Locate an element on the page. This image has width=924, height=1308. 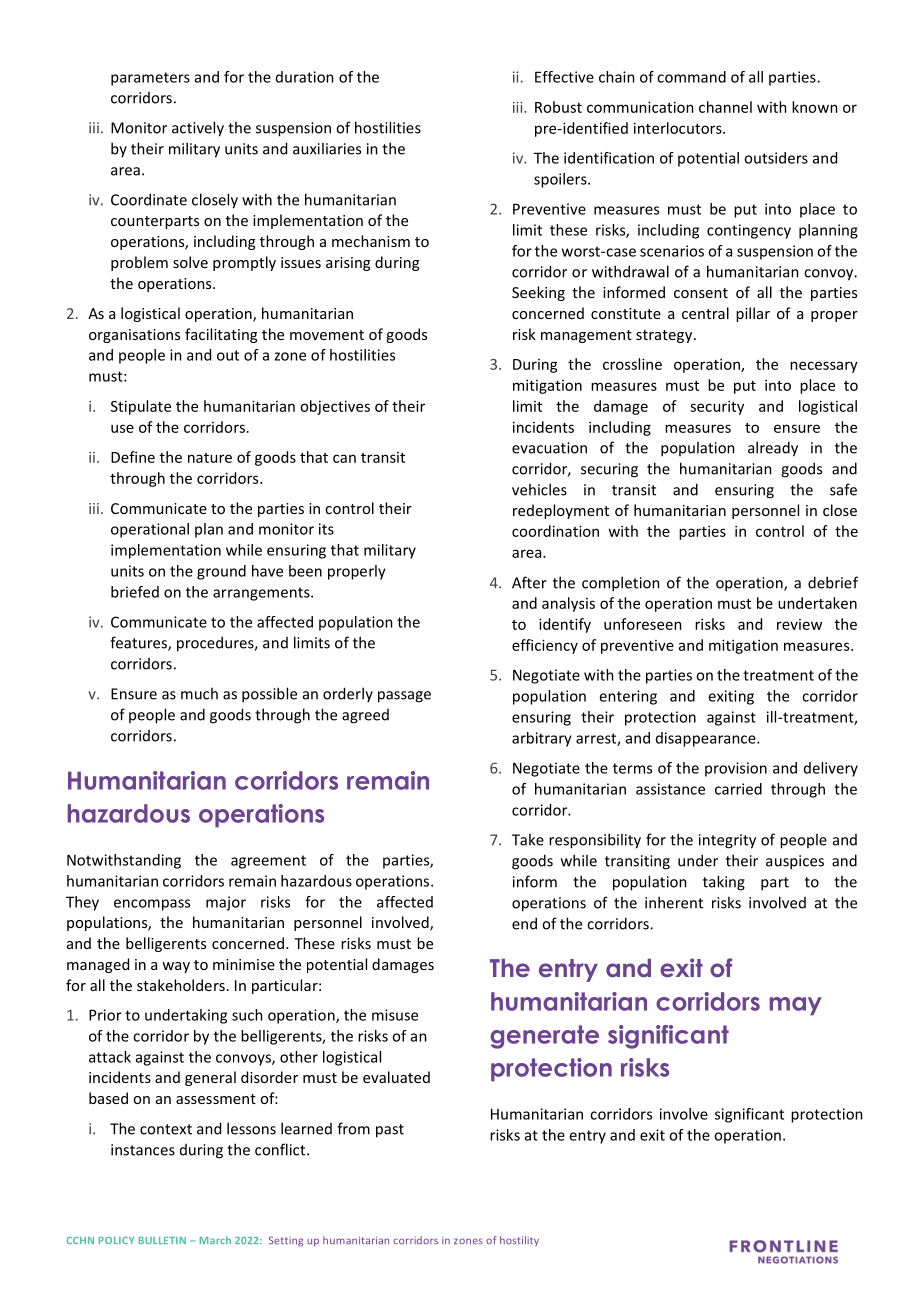
Robust is located at coordinates (558, 107).
